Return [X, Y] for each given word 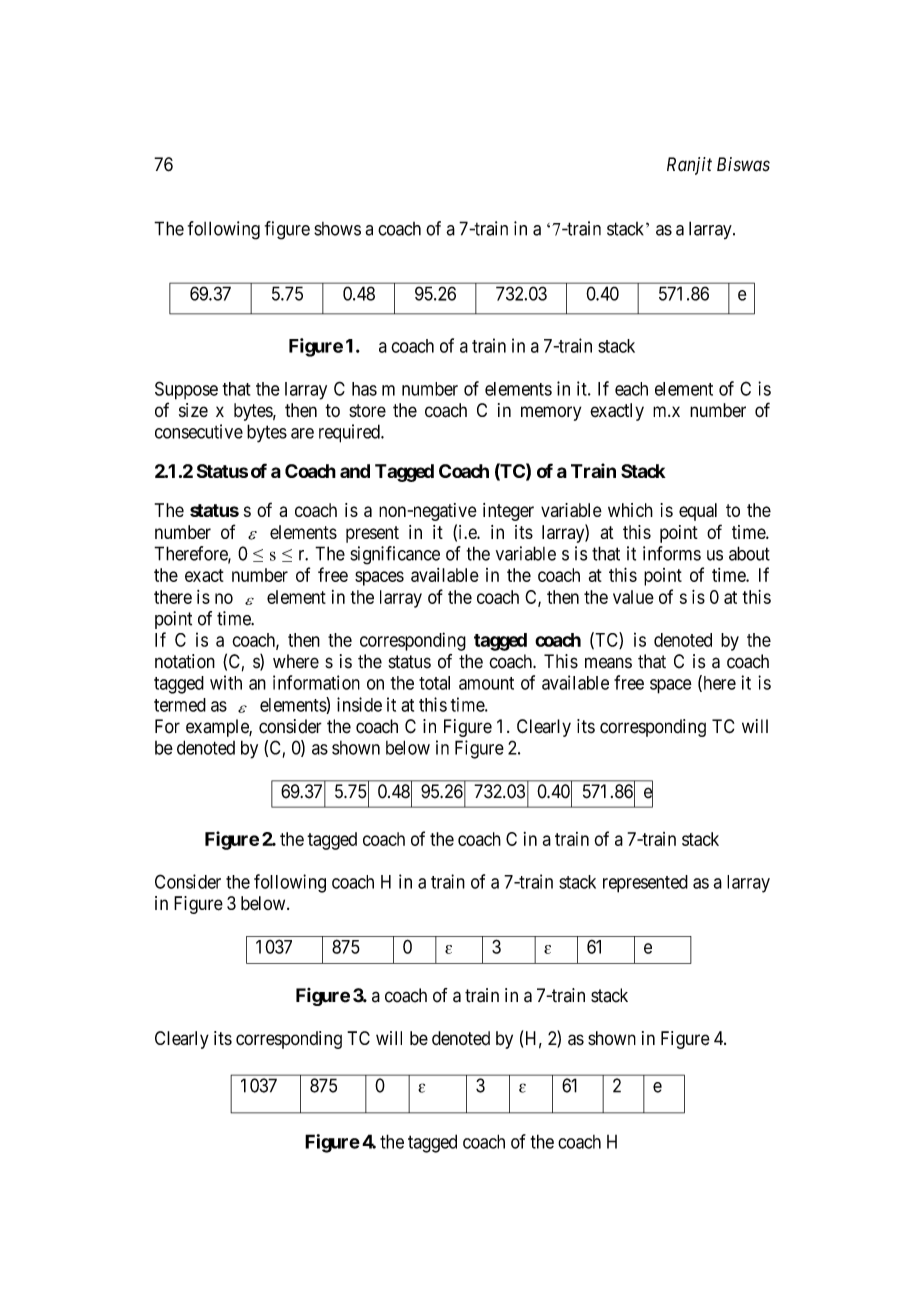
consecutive [199, 431]
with [226, 682]
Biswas [743, 164]
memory [551, 413]
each [631, 389]
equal [698, 512]
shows [337, 229]
